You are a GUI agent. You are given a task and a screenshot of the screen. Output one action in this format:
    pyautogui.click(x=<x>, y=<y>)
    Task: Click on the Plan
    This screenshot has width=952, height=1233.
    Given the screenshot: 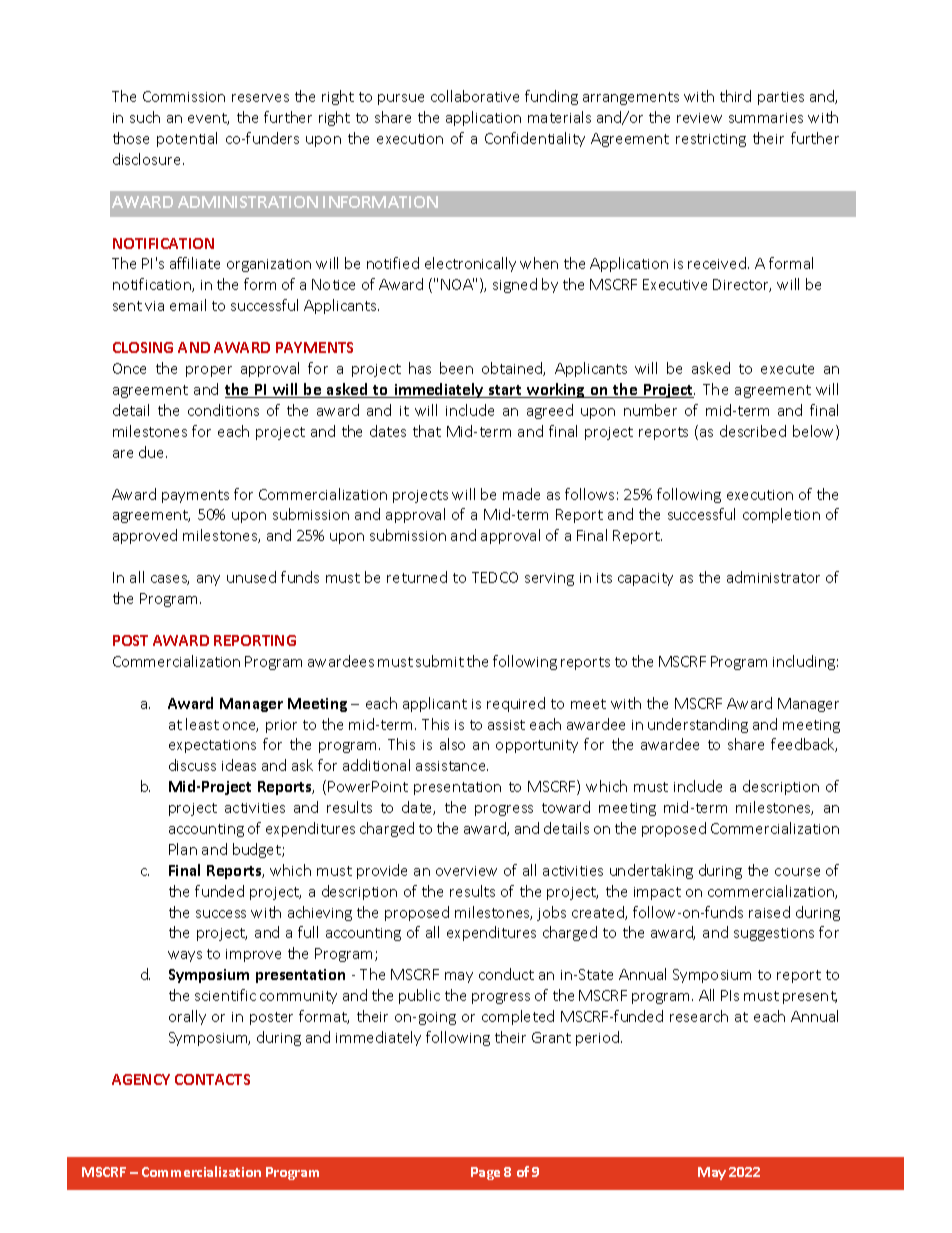 What is the action you would take?
    pyautogui.click(x=183, y=849)
